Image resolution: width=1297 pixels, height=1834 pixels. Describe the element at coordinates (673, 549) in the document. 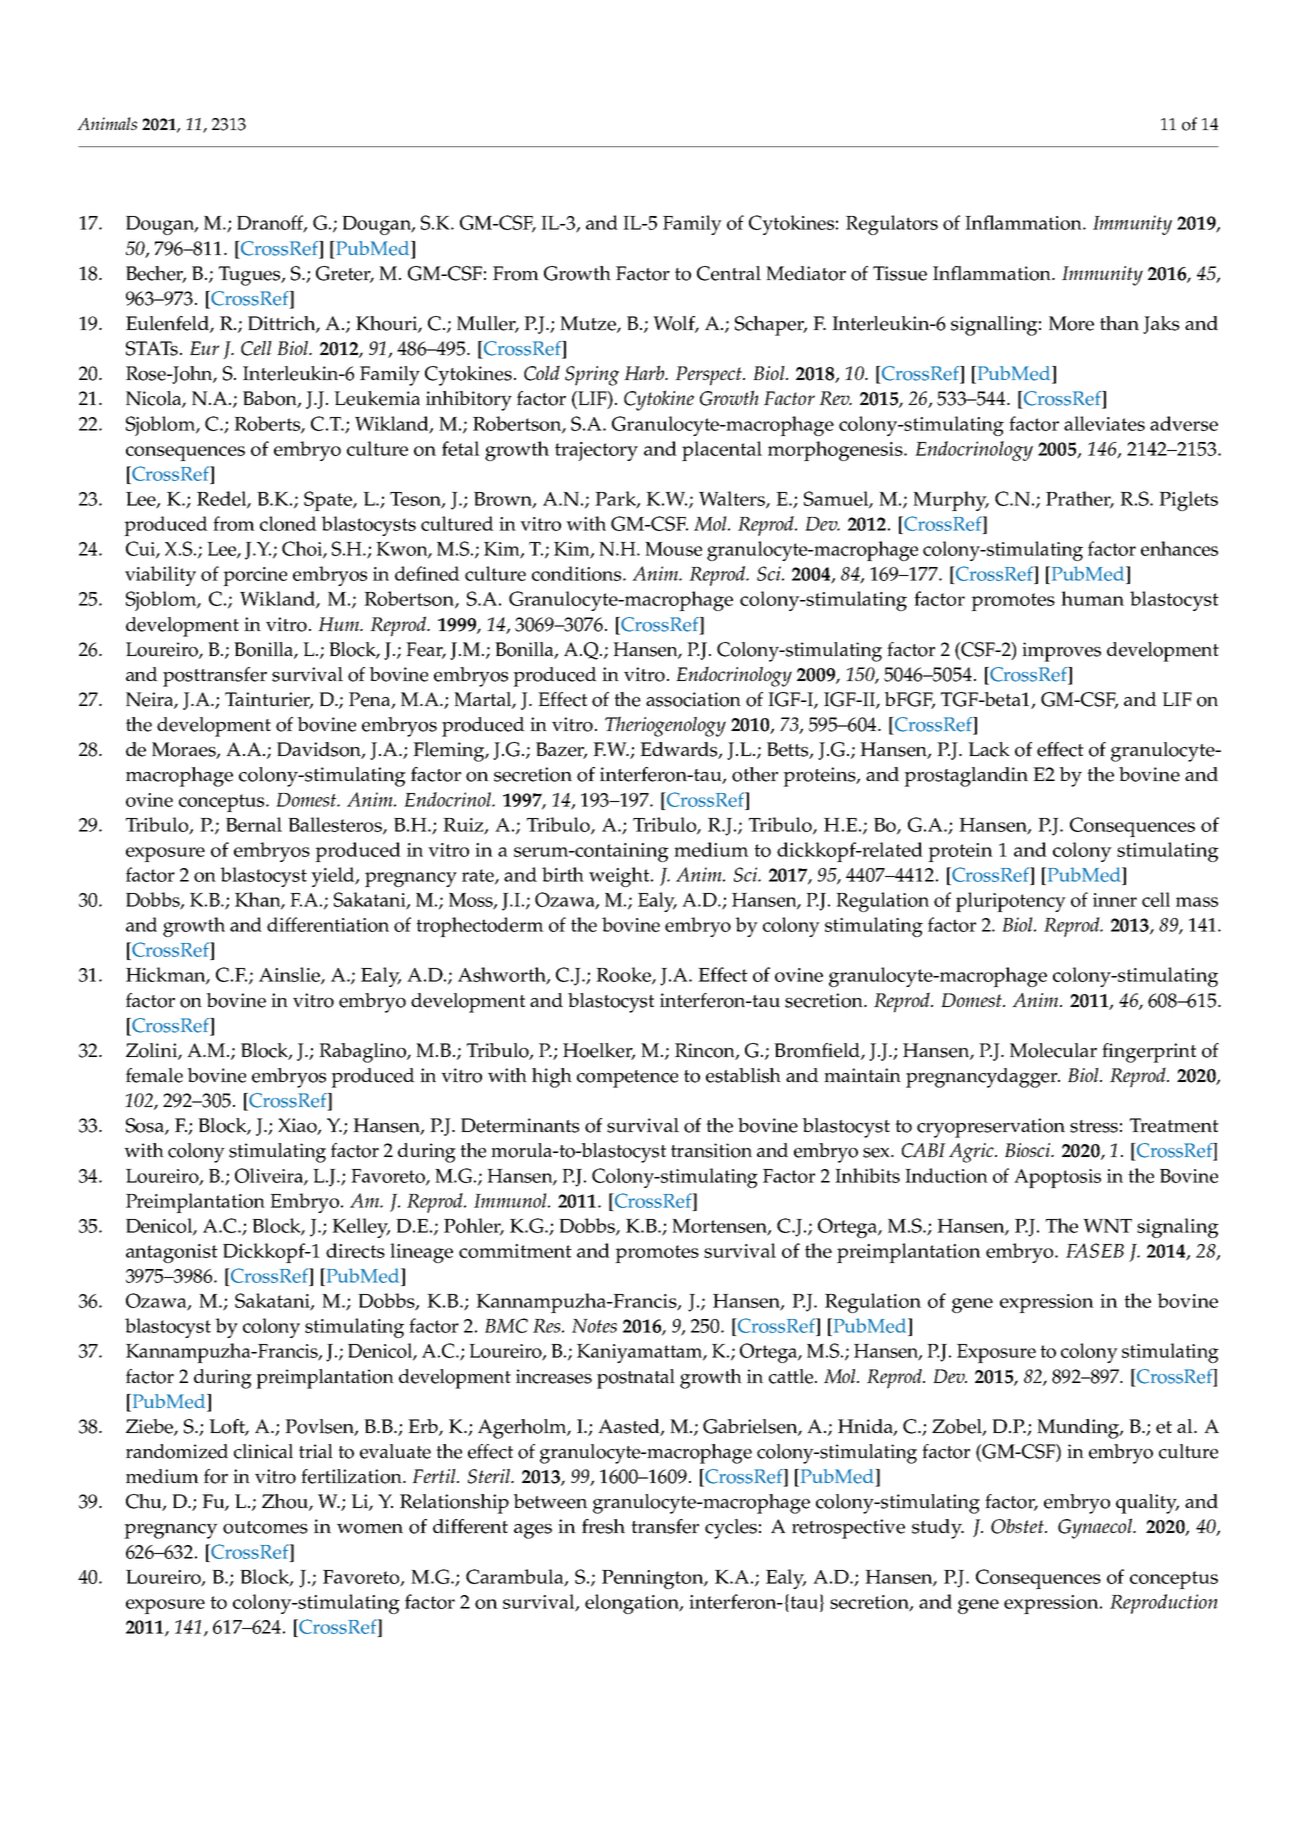

I see `Mouse` at that location.
